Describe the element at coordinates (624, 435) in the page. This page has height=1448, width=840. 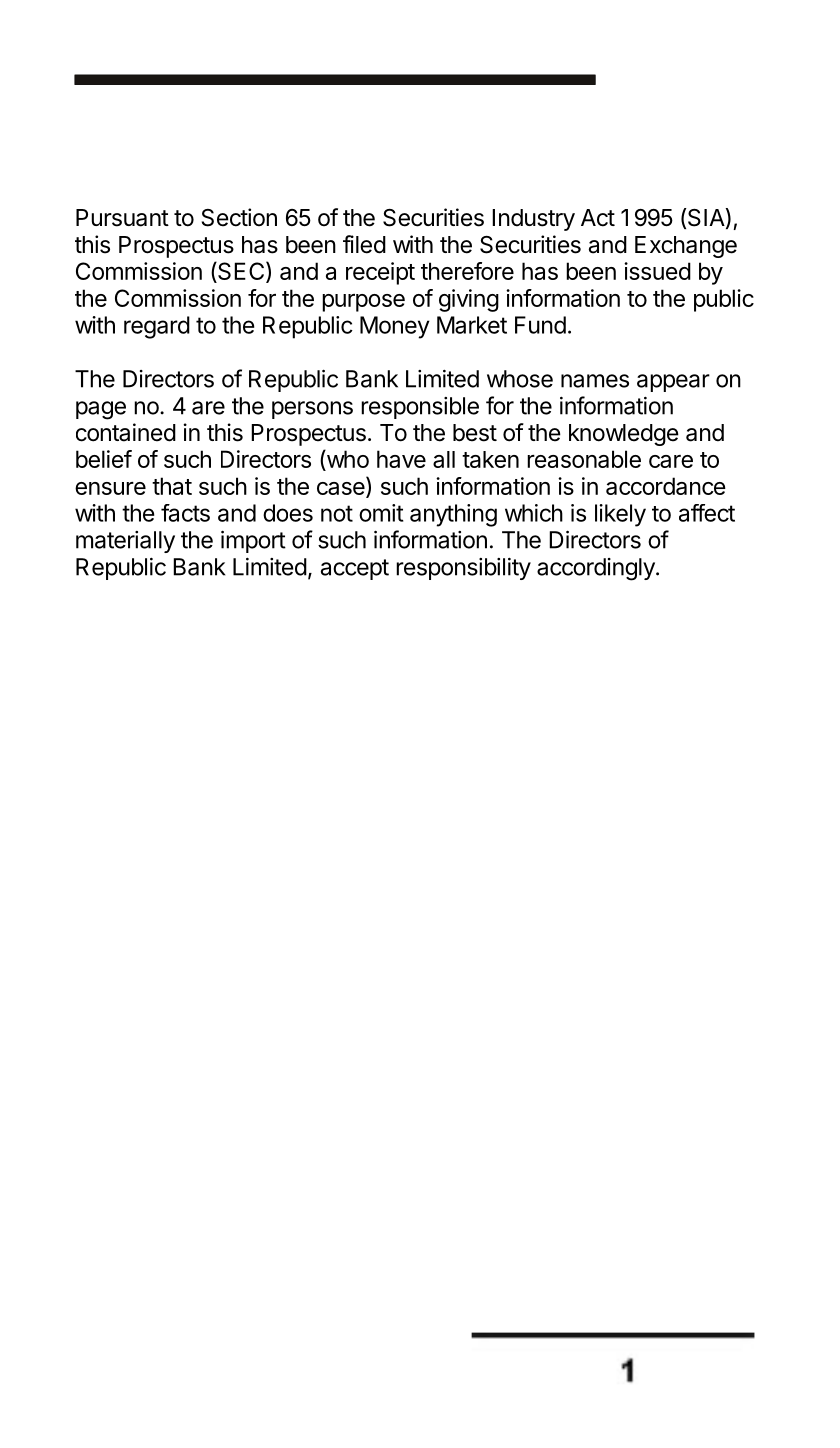
I see `knowledge` at that location.
